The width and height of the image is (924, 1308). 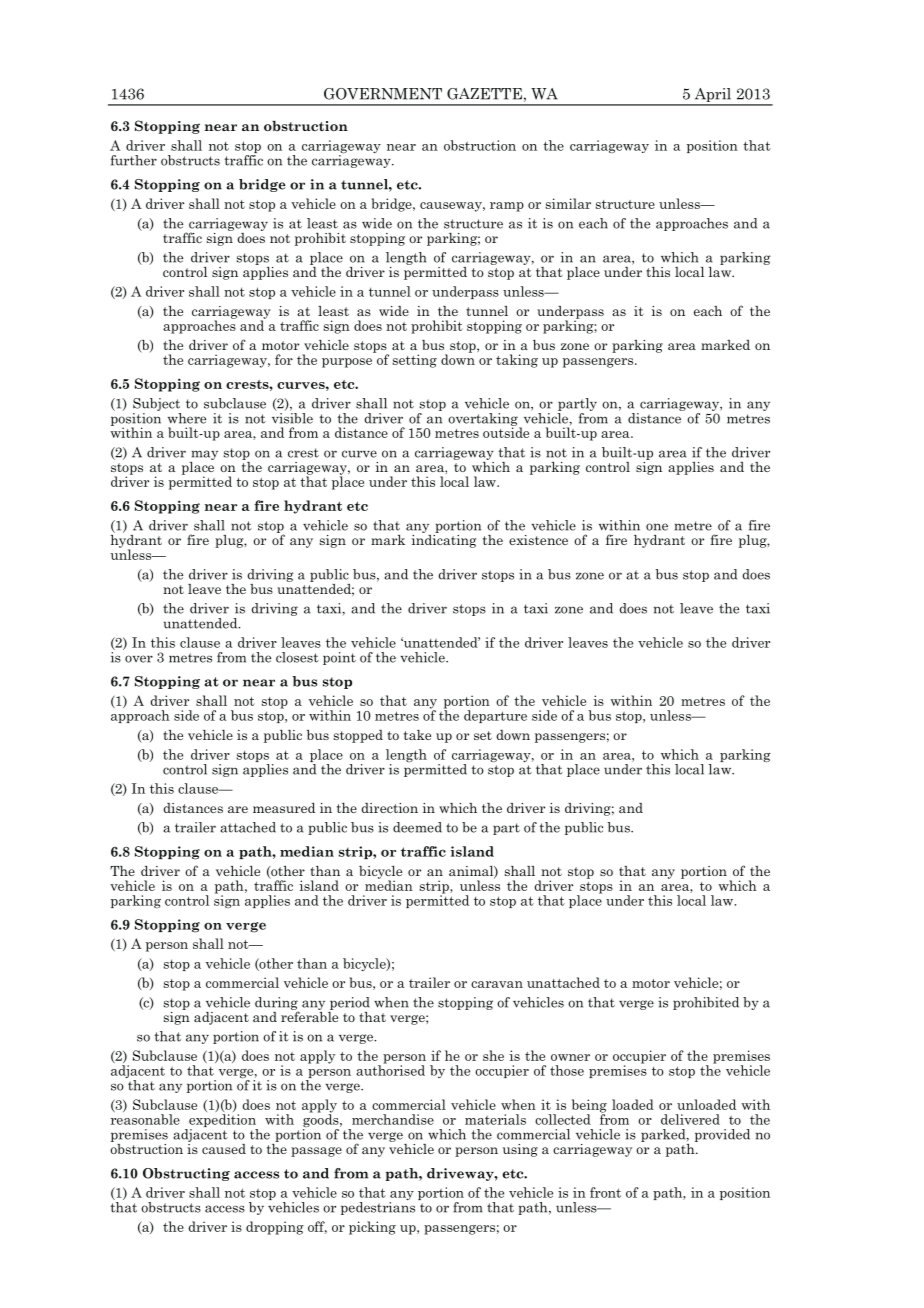 What do you see at coordinates (134, 160) in the image?
I see `further` at bounding box center [134, 160].
